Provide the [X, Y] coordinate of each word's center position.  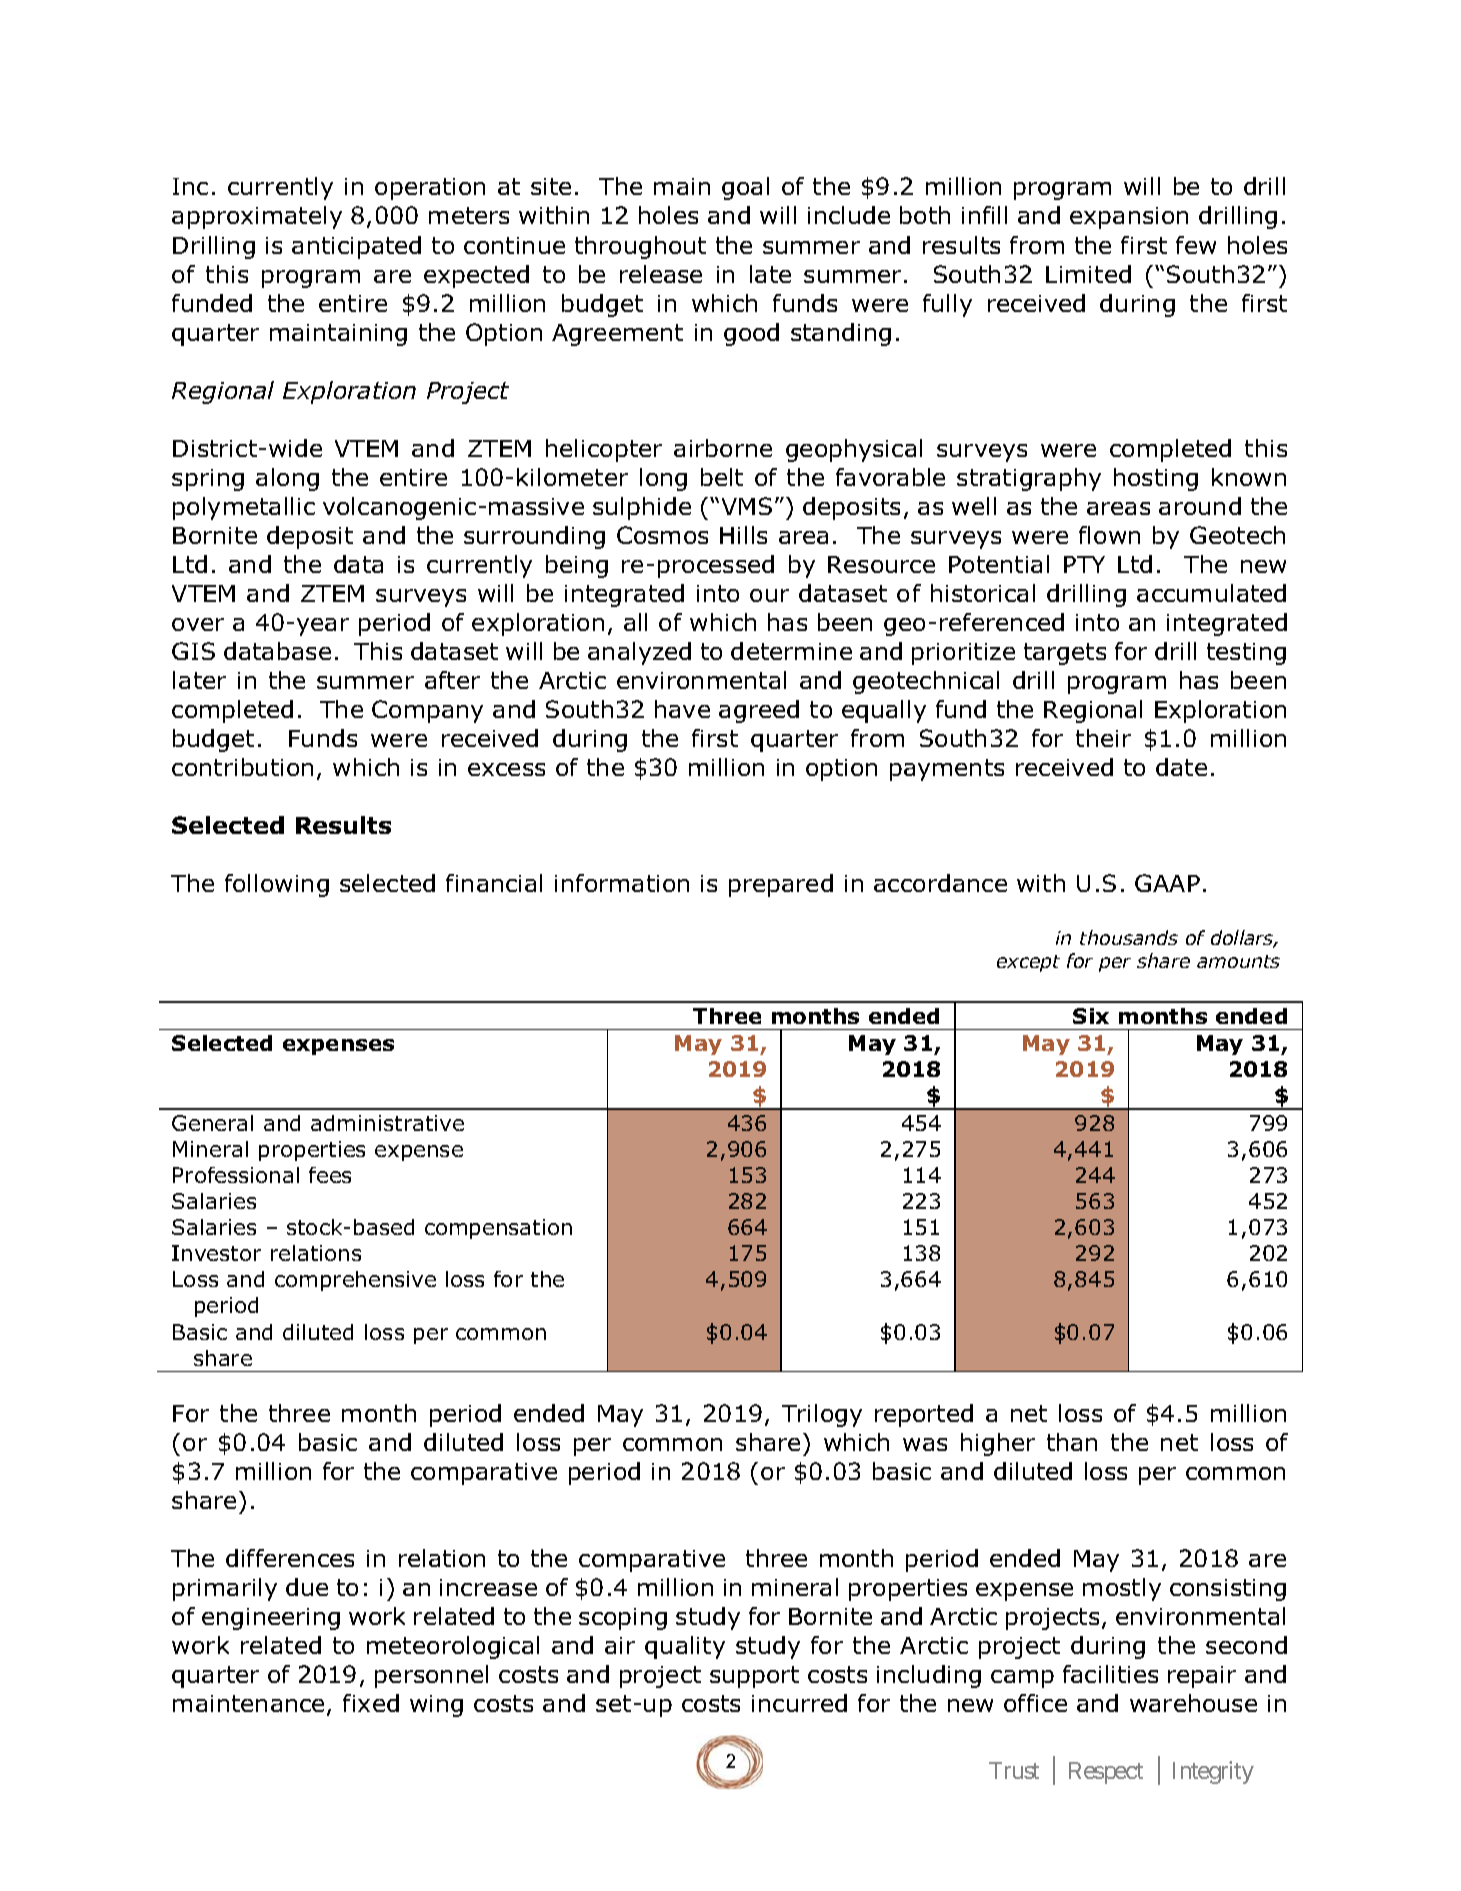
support [754, 1677]
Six [1091, 1016]
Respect [1106, 1773]
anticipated [356, 247]
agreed [759, 711]
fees [330, 1175]
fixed [371, 1703]
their [1103, 738]
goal [745, 188]
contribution [242, 767]
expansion [1129, 218]
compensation [498, 1229]
